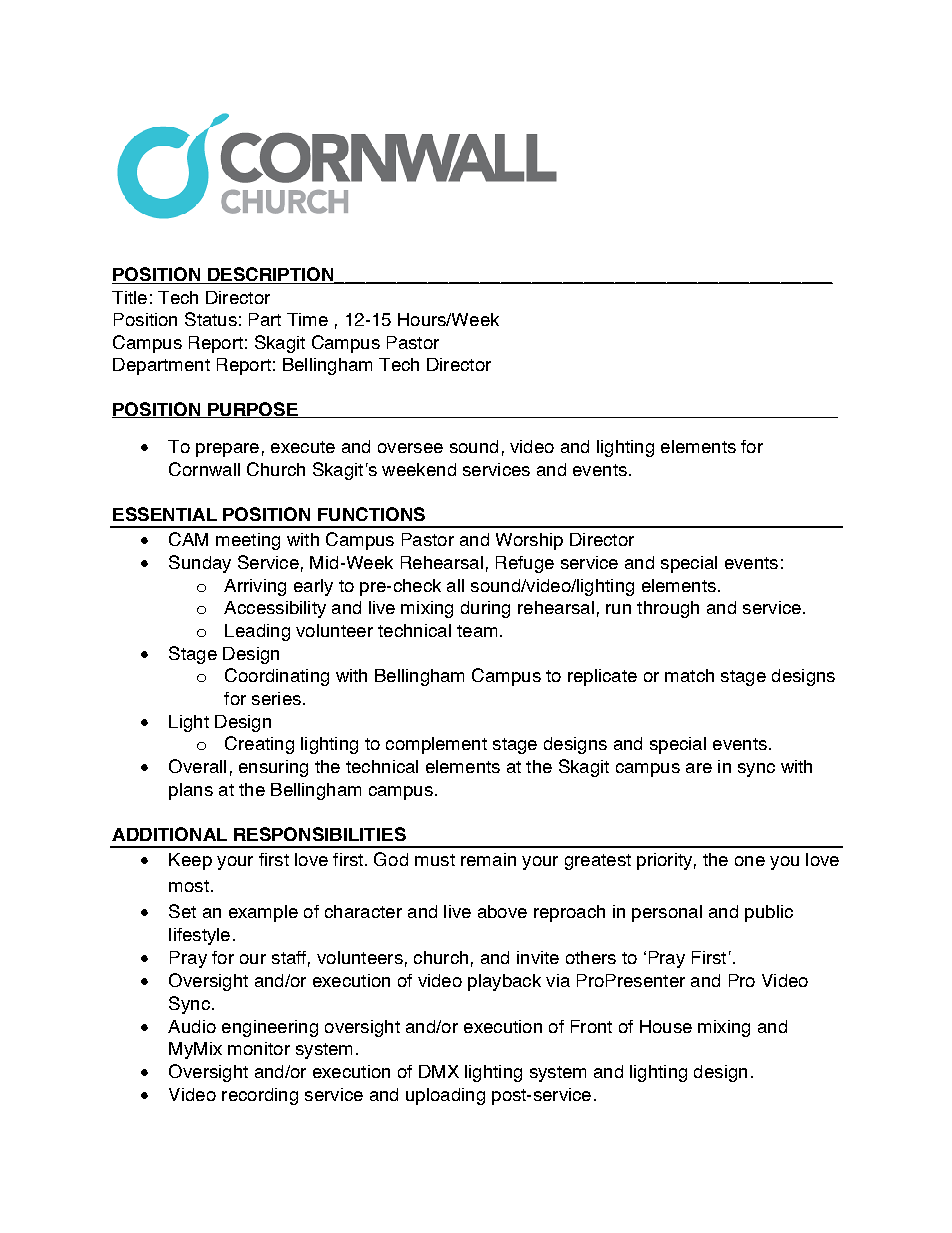 Image resolution: width=952 pixels, height=1233 pixels. I want to click on one, so click(750, 861).
